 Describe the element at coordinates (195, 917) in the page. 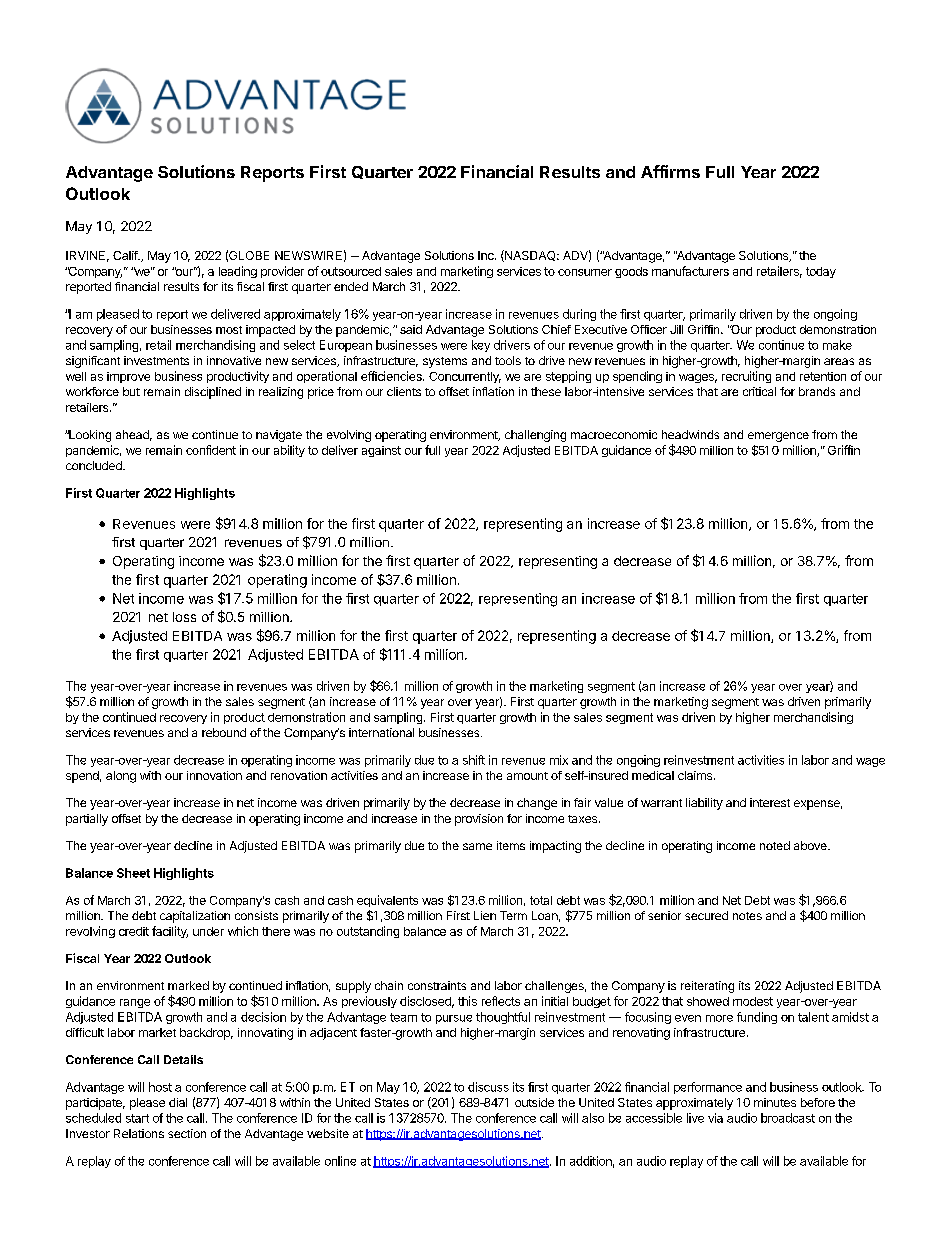

I see `capitalization` at that location.
